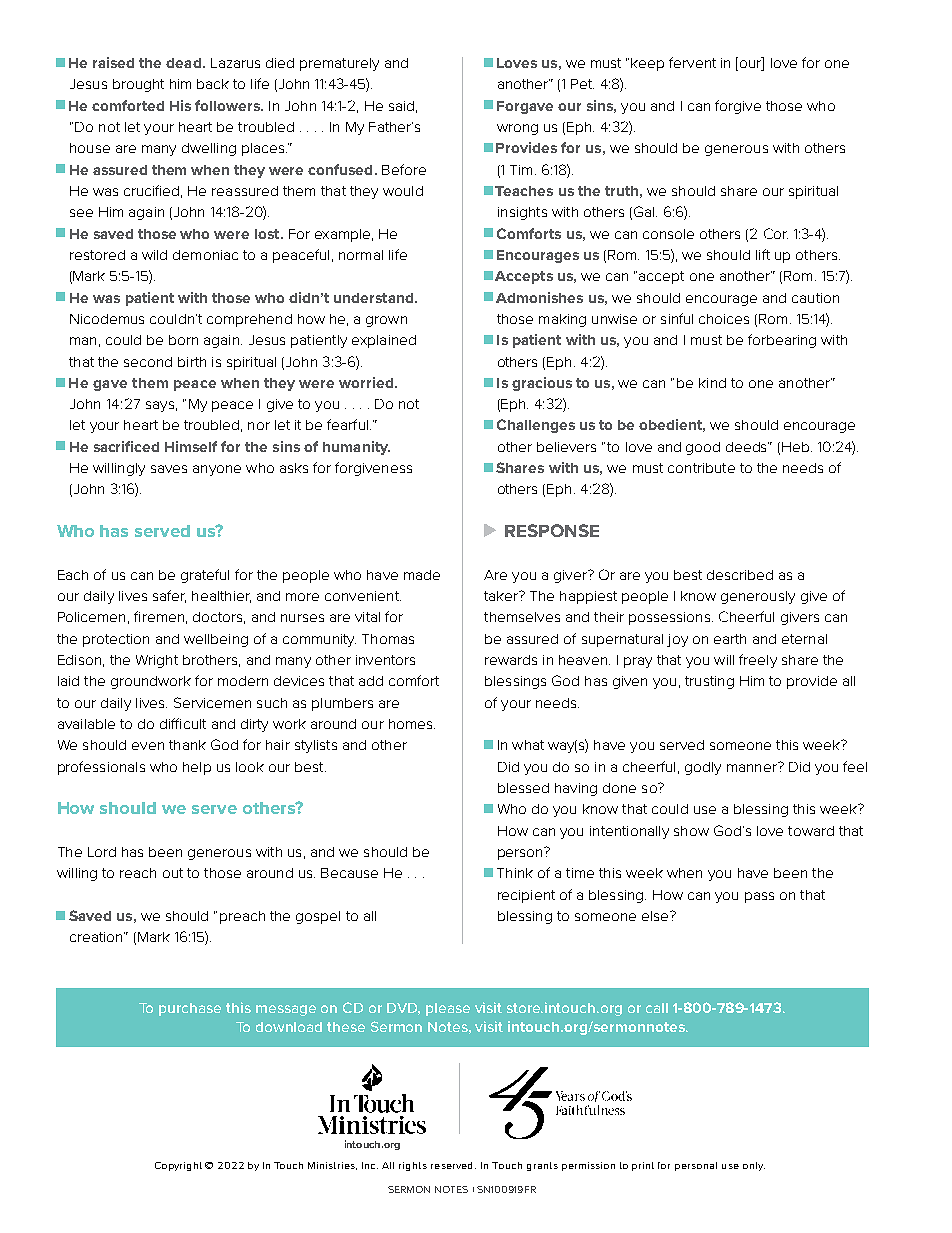  I want to click on manner, so click(753, 767).
